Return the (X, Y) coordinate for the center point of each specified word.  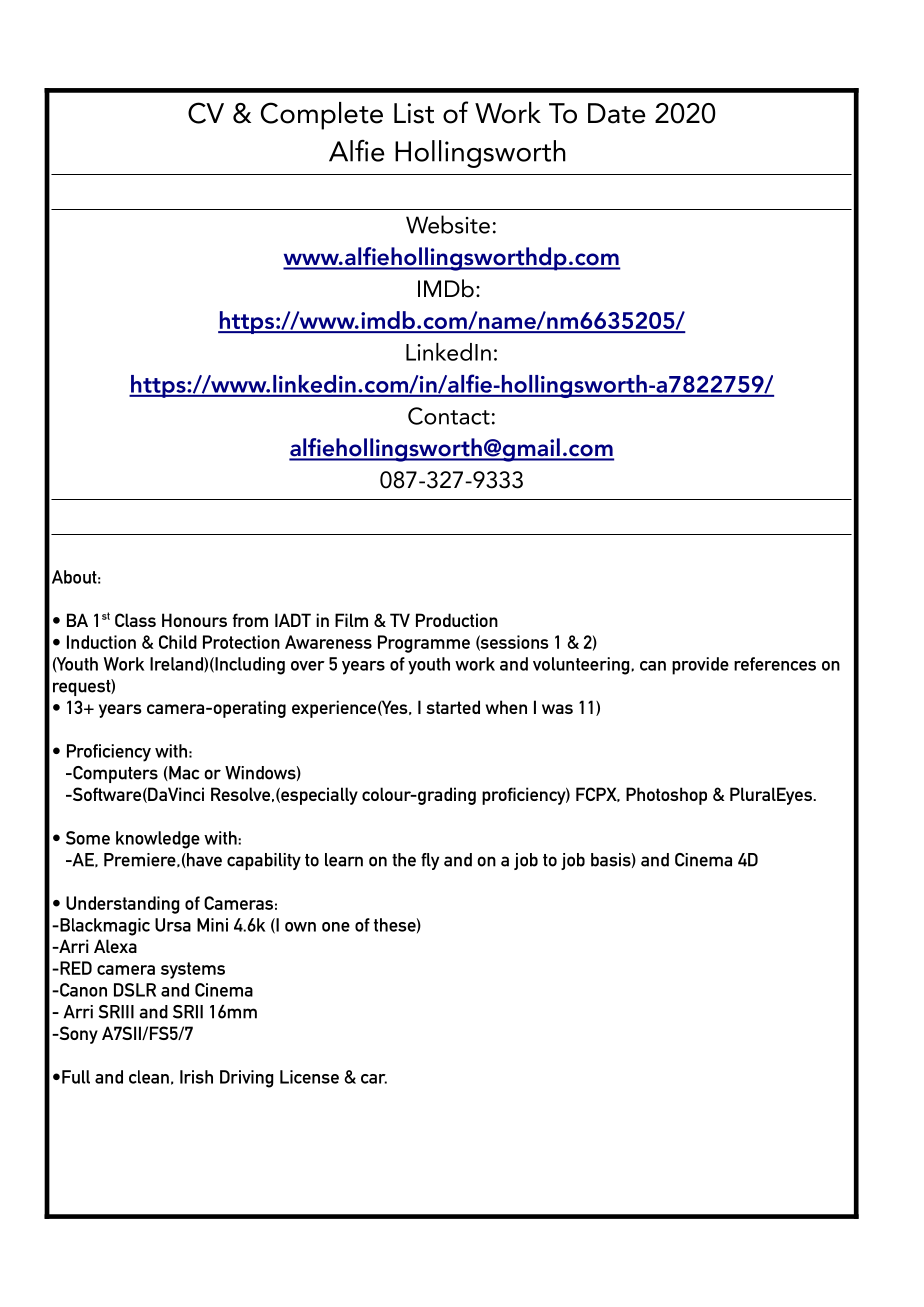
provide (700, 666)
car (374, 1079)
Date (617, 113)
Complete (322, 116)
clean (149, 1077)
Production (457, 620)
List (414, 113)
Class (135, 620)
